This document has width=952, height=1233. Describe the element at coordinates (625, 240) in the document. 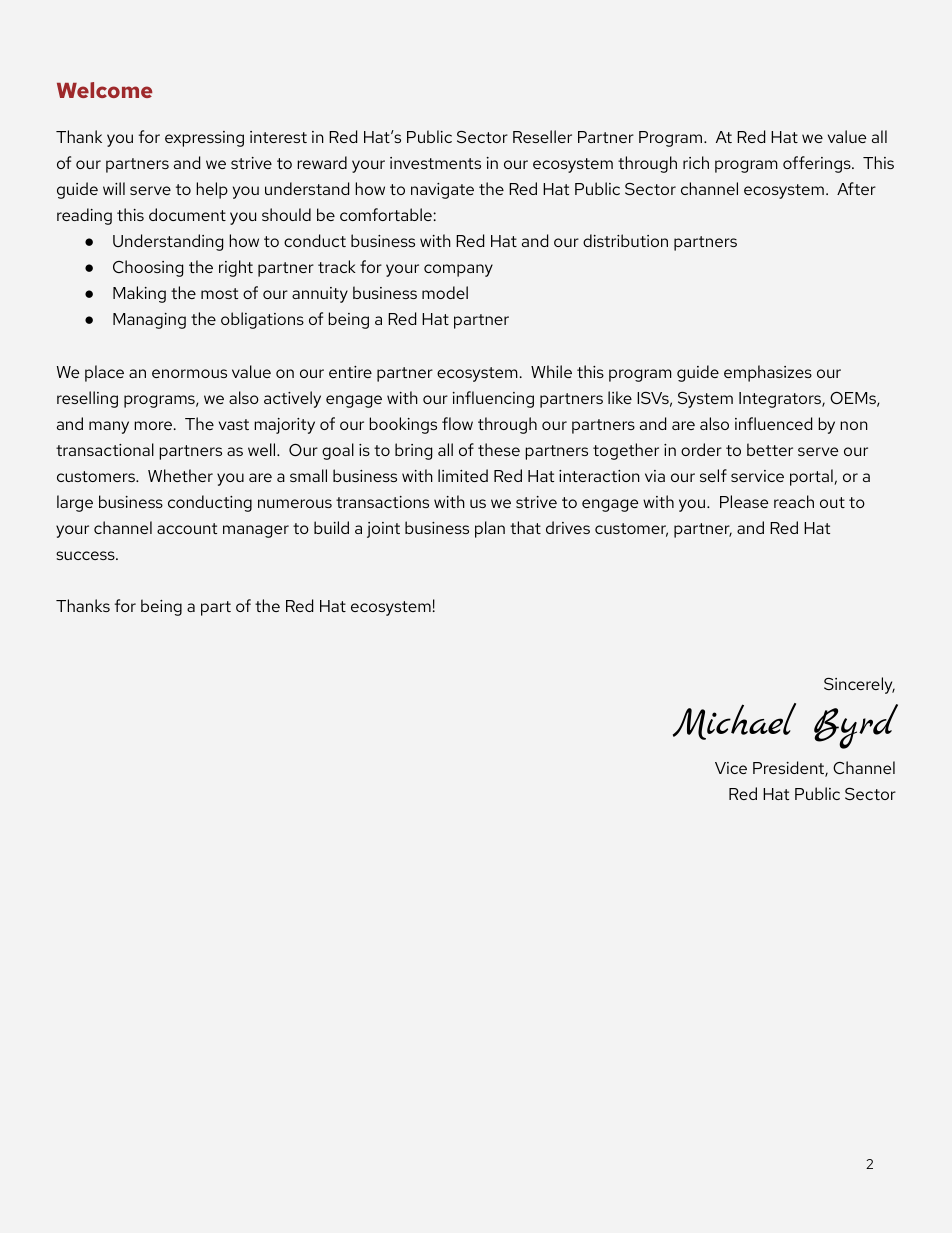

I see `distribution` at that location.
